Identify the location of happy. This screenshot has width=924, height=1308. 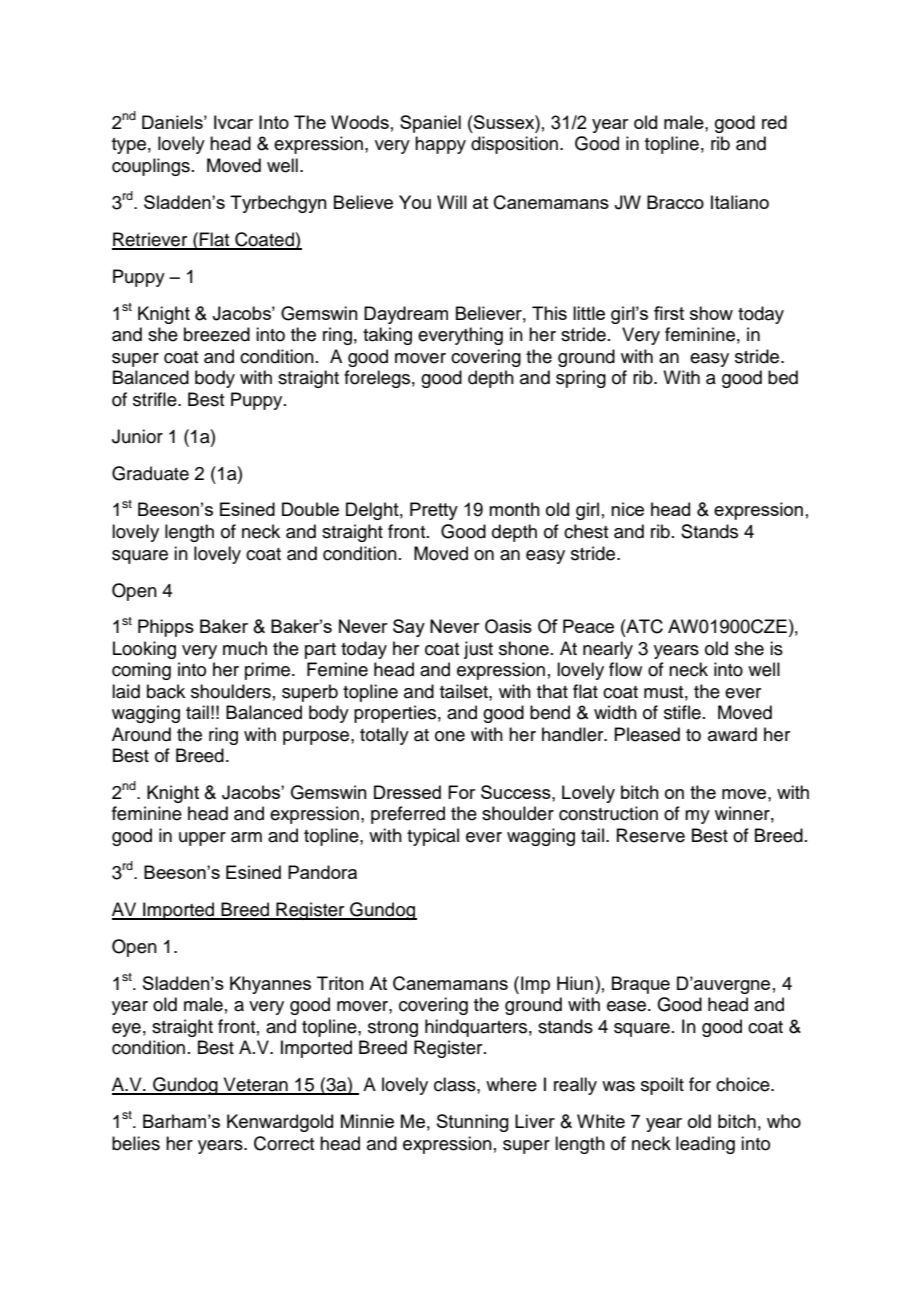
(440, 145).
